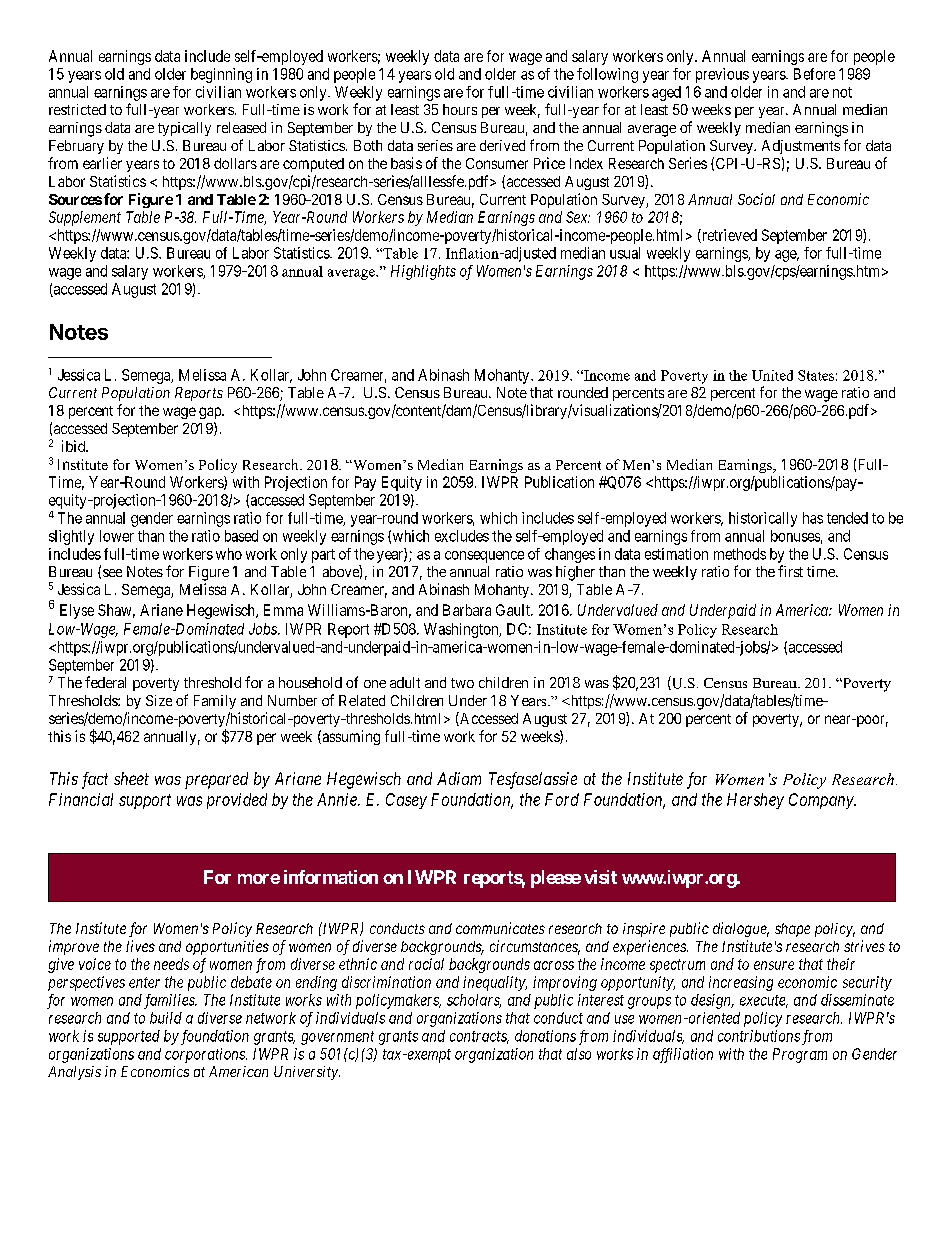 This screenshot has width=952, height=1233. What do you see at coordinates (462, 536) in the screenshot?
I see `excludes` at bounding box center [462, 536].
